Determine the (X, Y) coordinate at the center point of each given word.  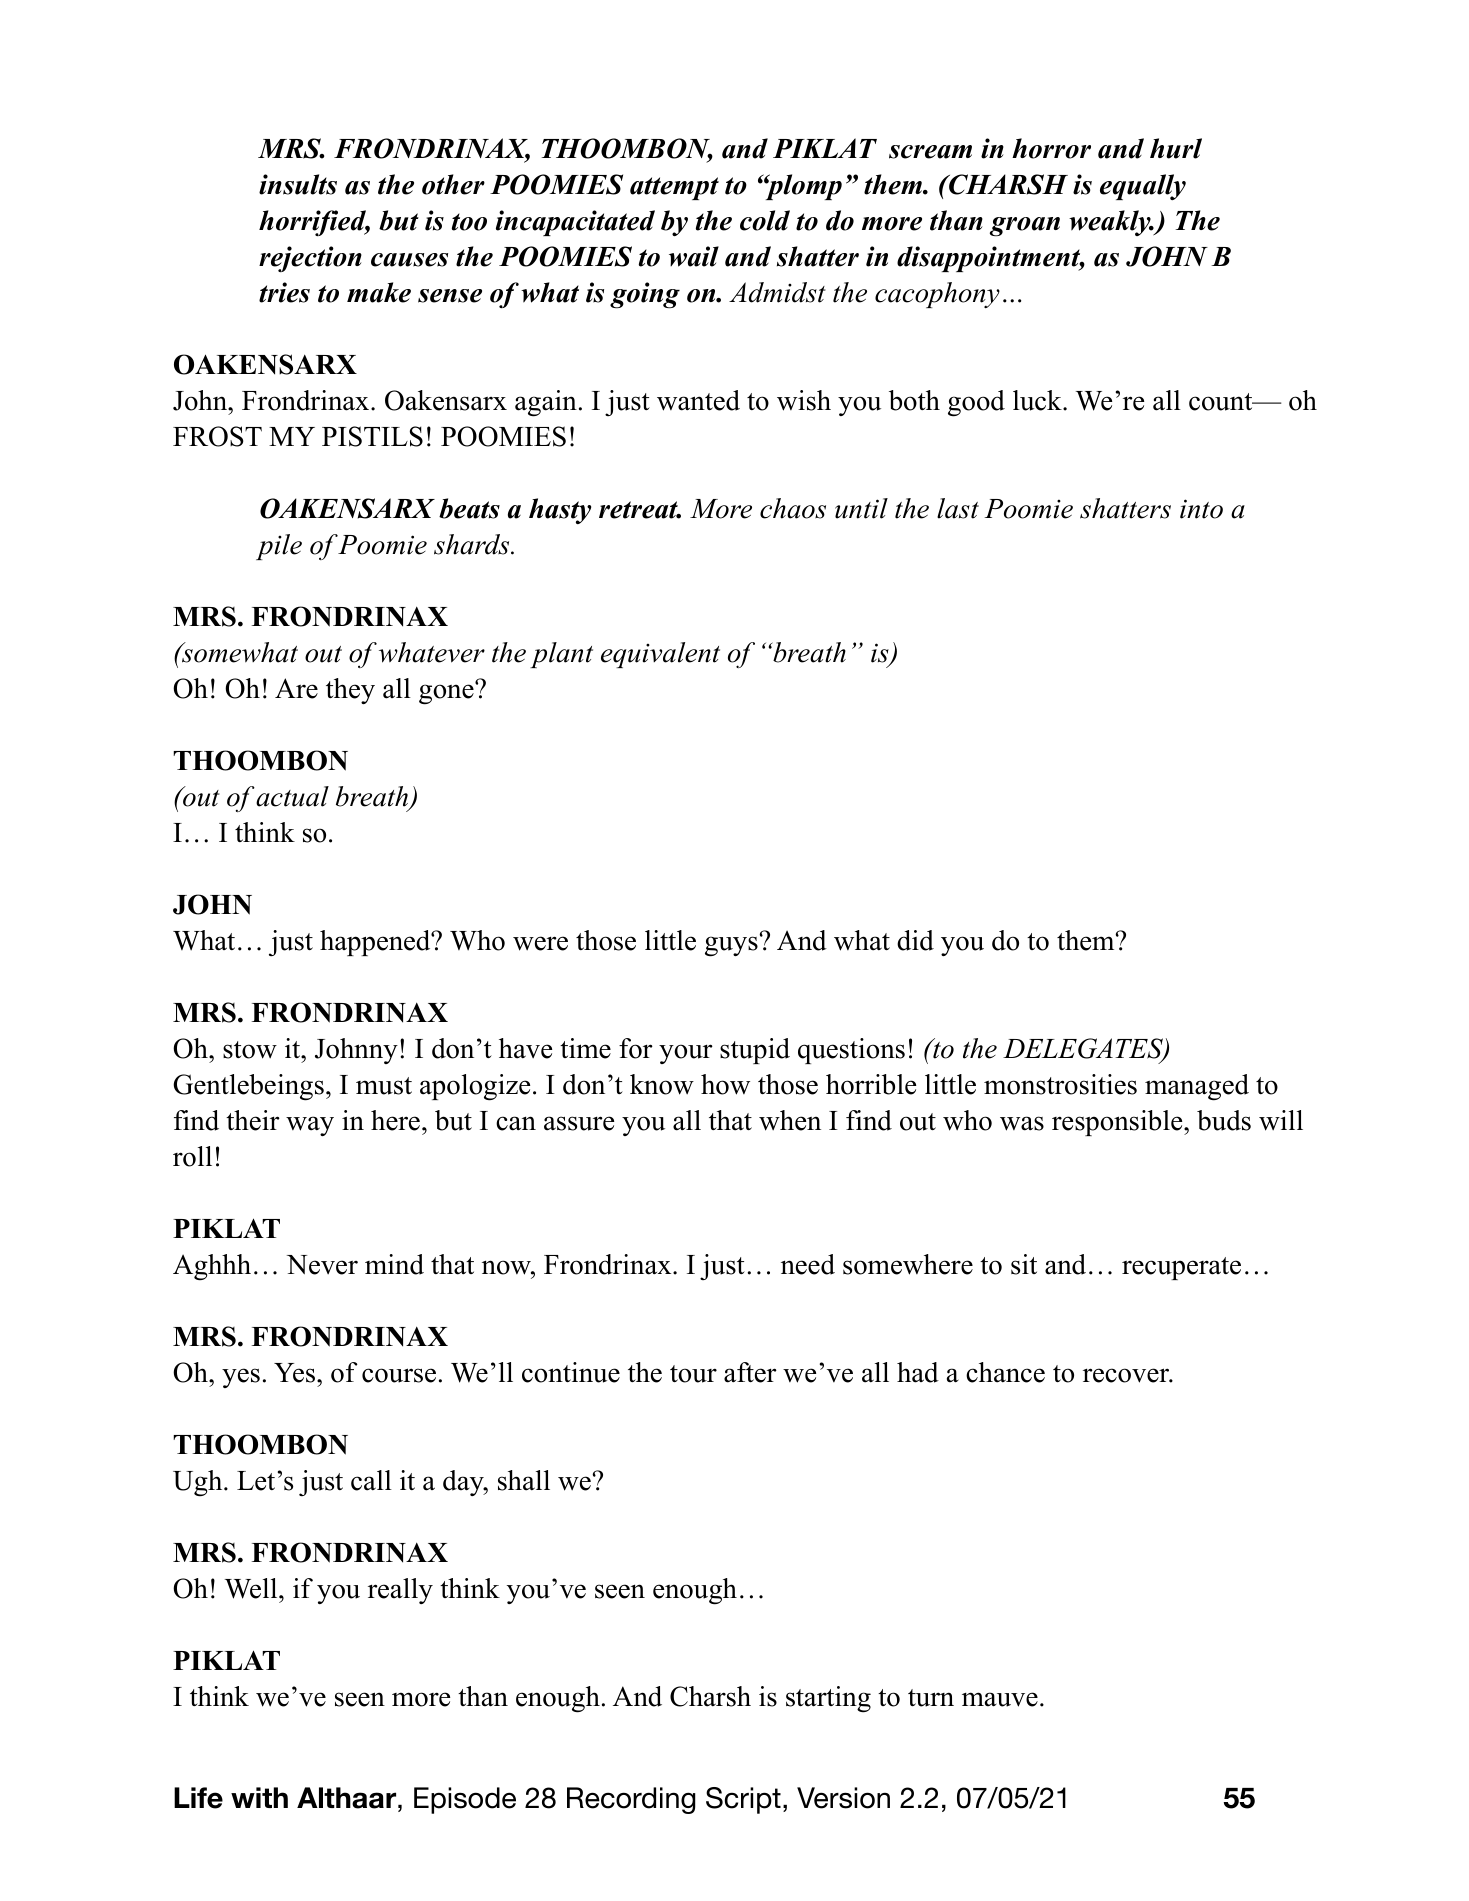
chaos (793, 508)
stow (250, 1050)
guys (731, 946)
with (259, 1797)
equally (1143, 187)
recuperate (1181, 1268)
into (1201, 509)
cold (765, 220)
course (399, 1375)
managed (1197, 1087)
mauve (1000, 1699)
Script (743, 1800)
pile (279, 547)
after (750, 1372)
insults (298, 184)
